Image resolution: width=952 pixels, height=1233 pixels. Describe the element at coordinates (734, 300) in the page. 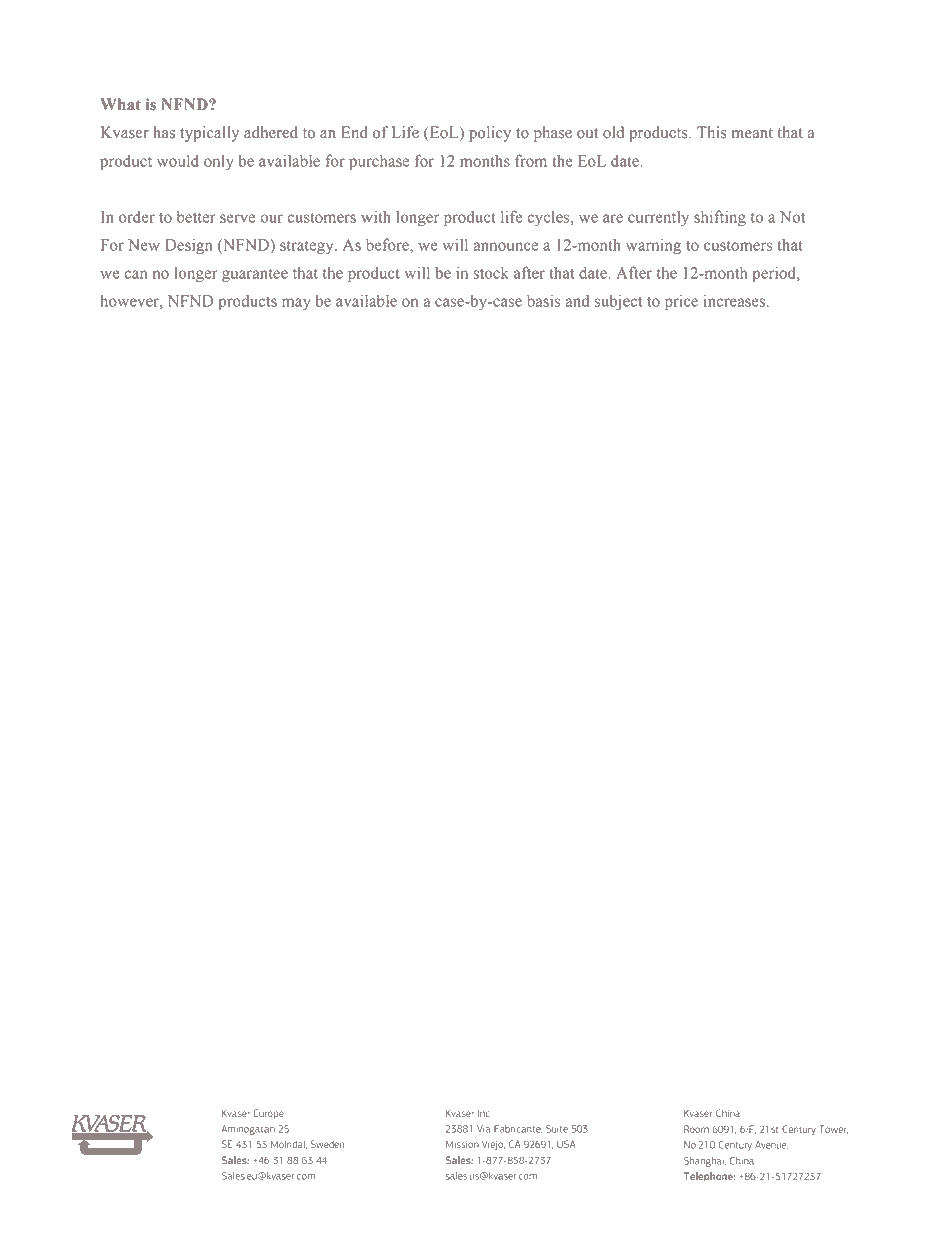

I see `increases` at that location.
